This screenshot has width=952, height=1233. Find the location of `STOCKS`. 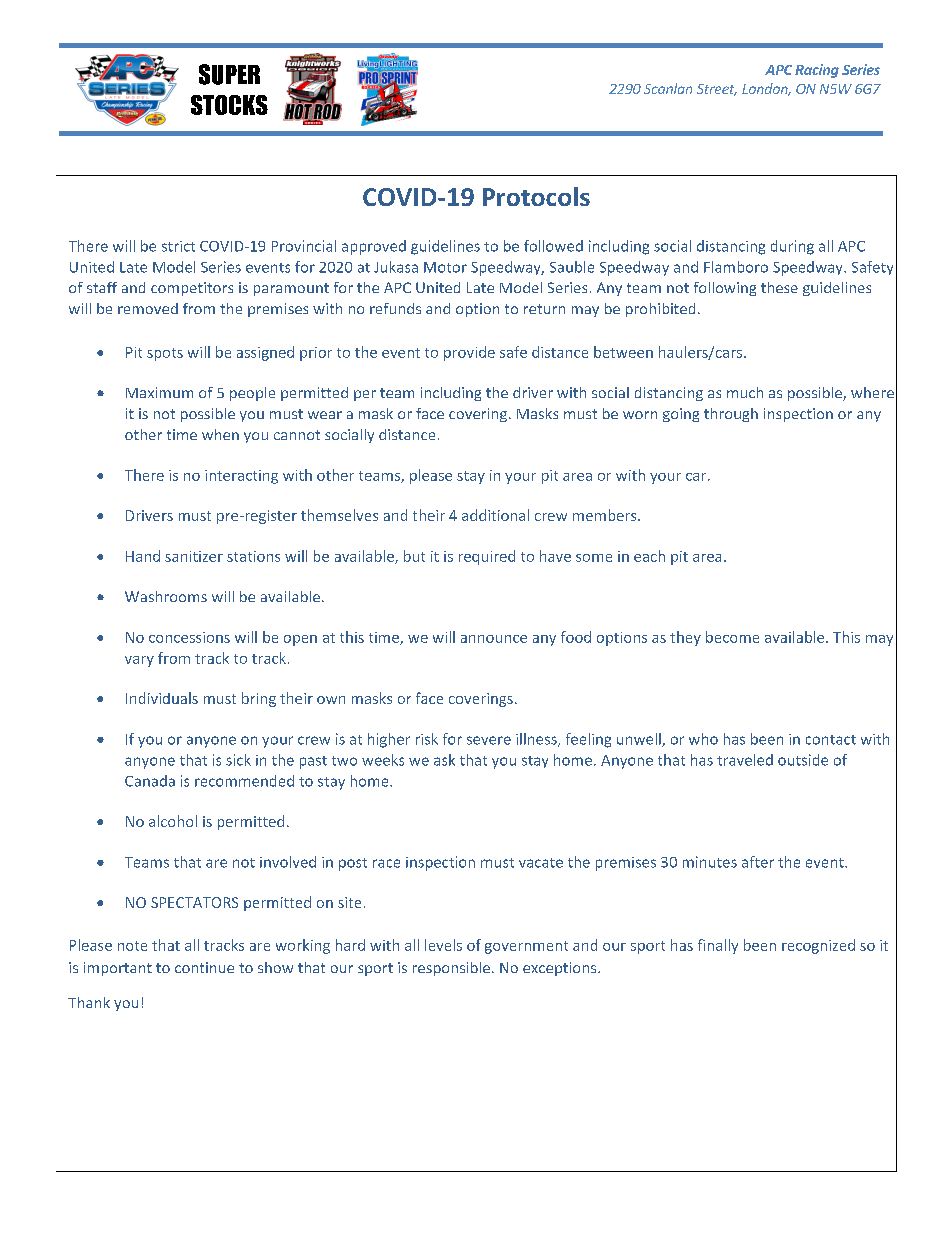

STOCKS is located at coordinates (229, 105).
